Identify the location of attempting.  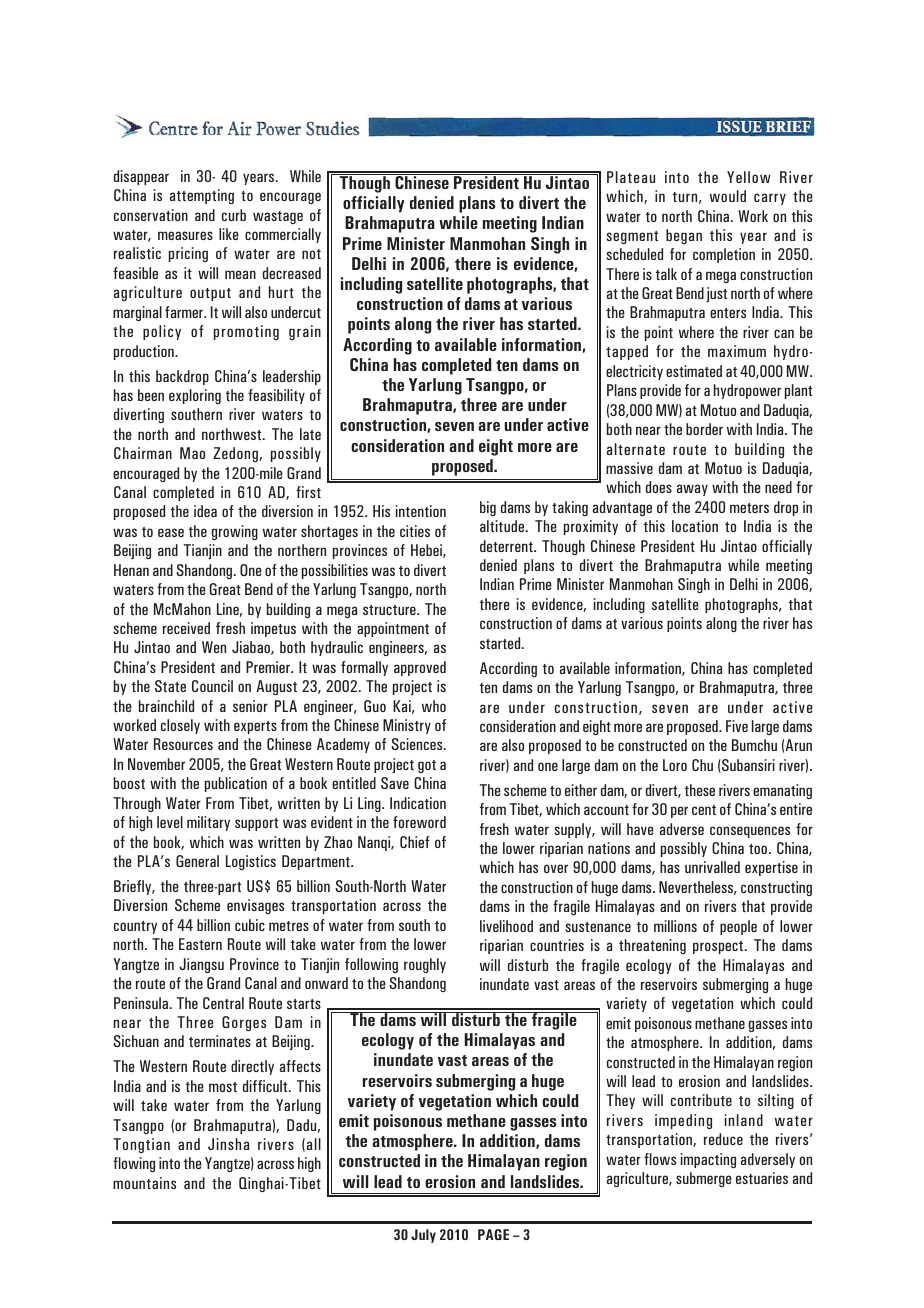
(202, 196).
